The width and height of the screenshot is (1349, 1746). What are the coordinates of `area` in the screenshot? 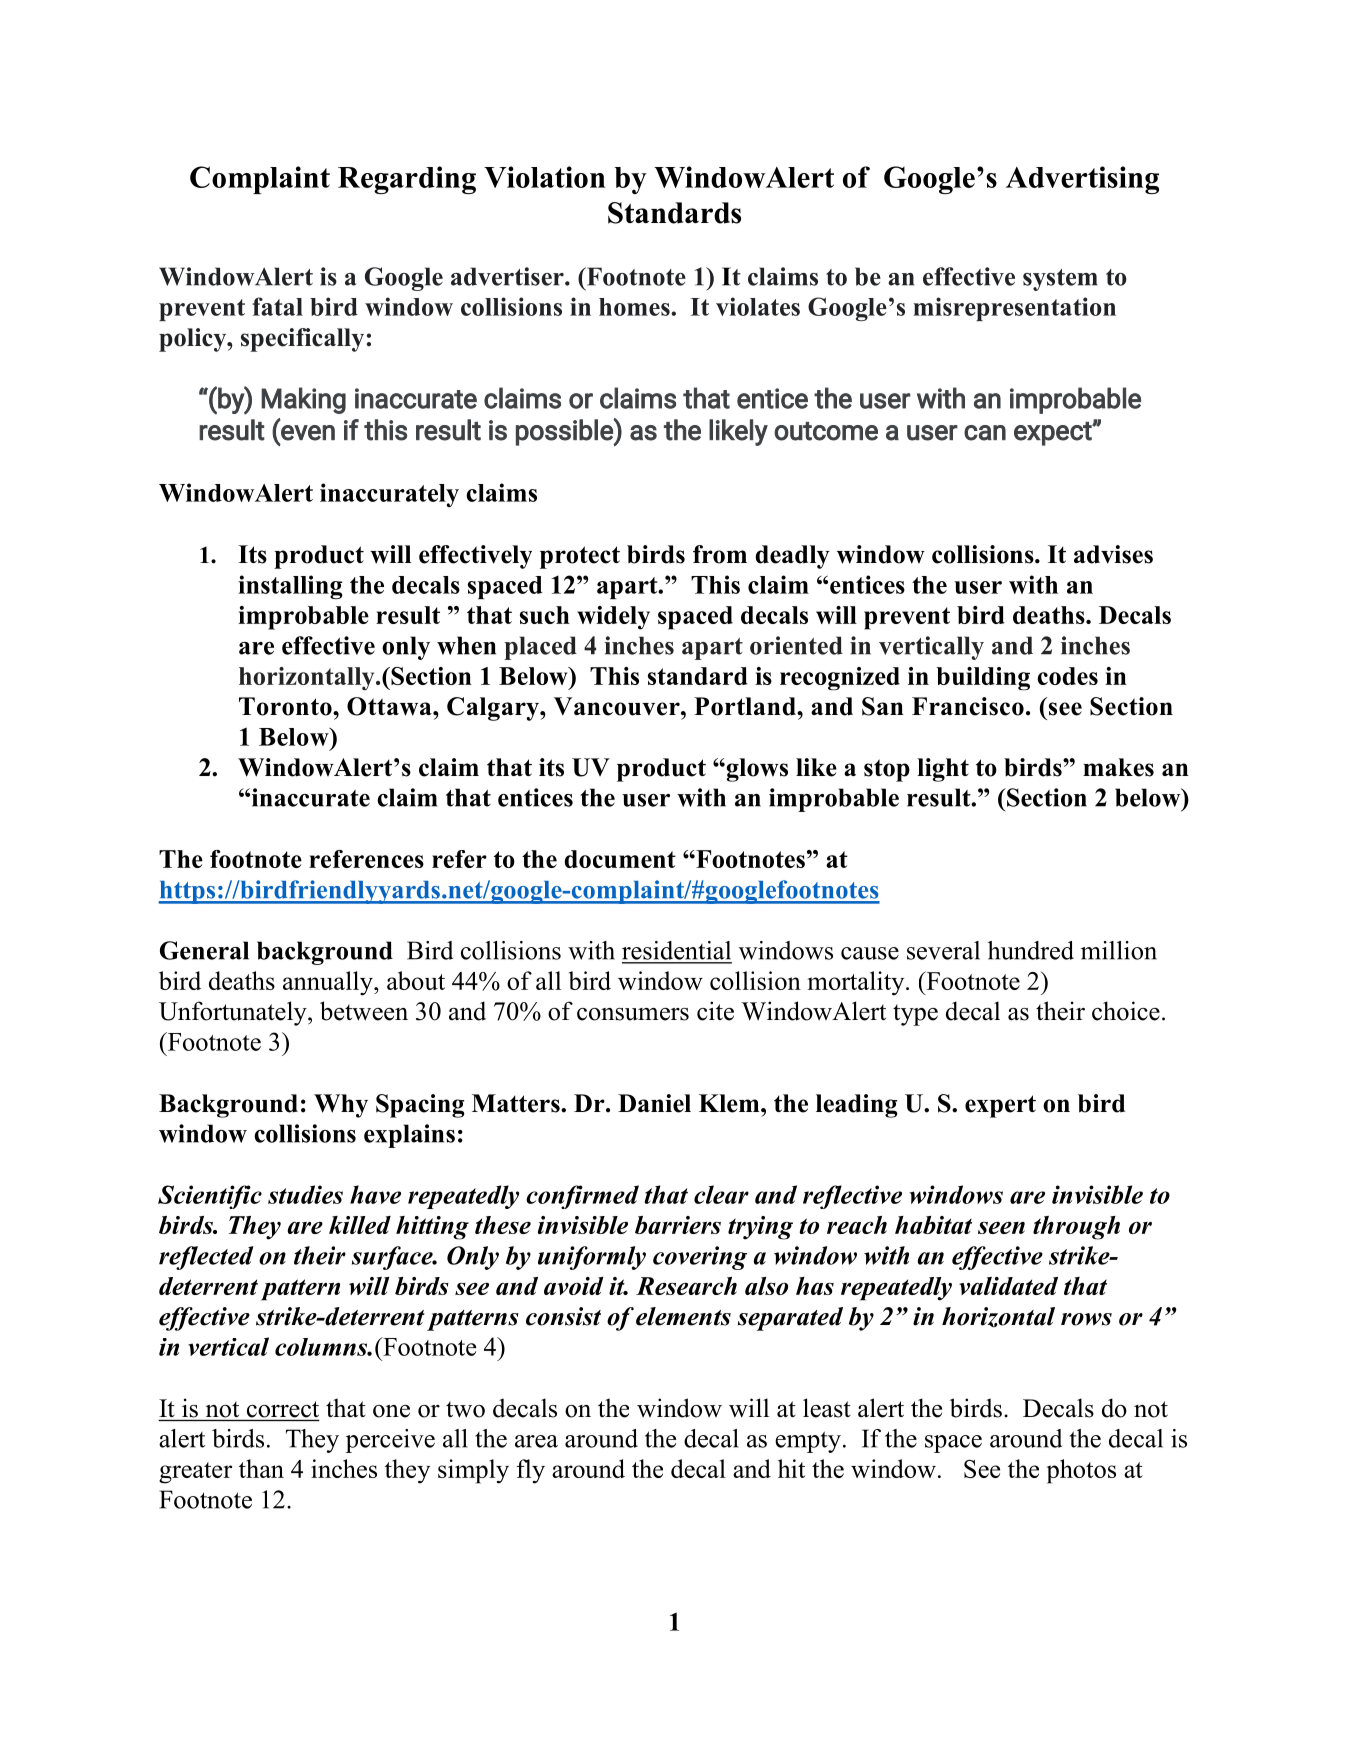 It's located at (536, 1441).
